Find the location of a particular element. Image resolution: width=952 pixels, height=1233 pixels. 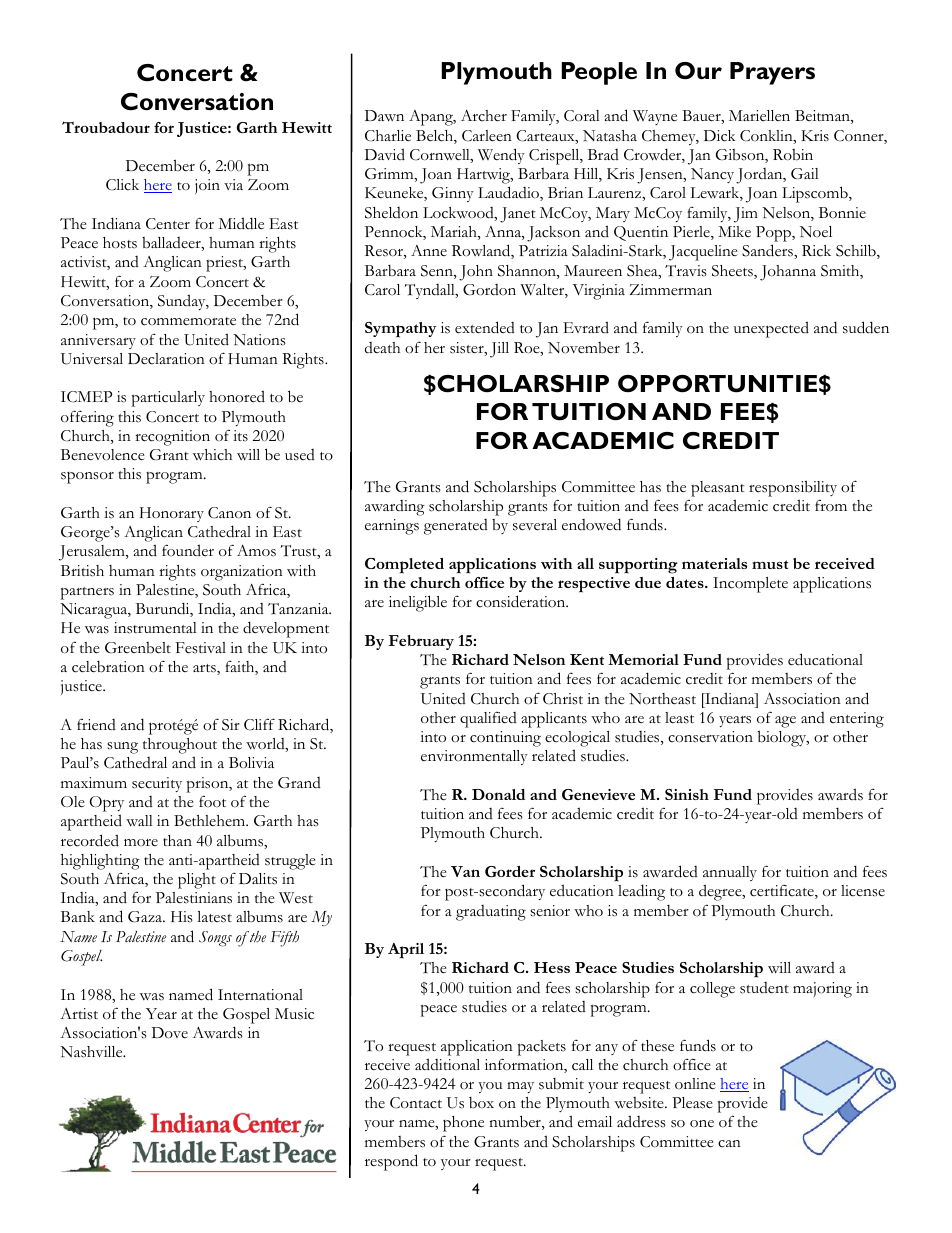

Archer is located at coordinates (484, 116).
